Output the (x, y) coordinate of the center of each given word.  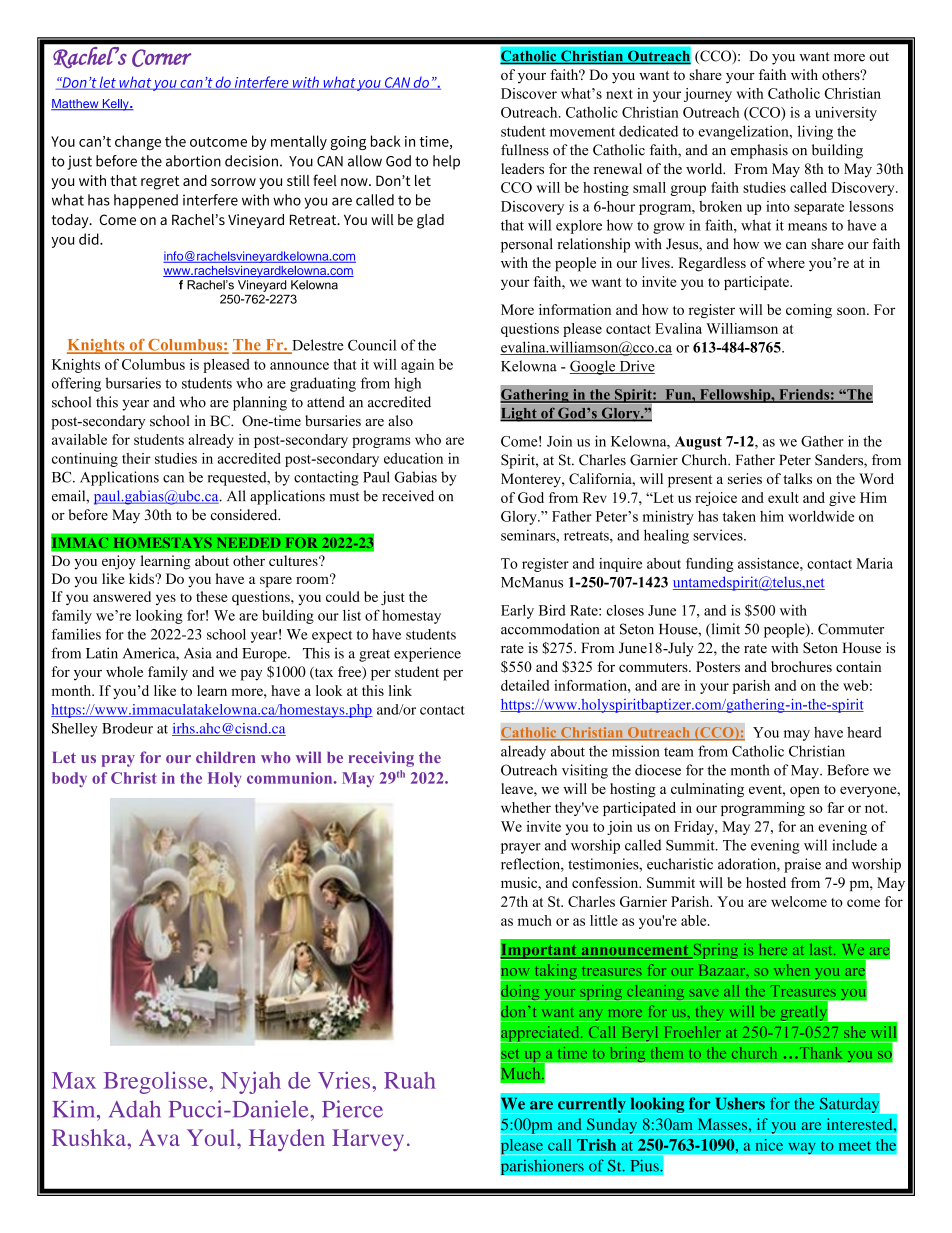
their (136, 458)
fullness (525, 150)
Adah (135, 1109)
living (815, 132)
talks (797, 478)
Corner (161, 58)
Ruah (410, 1080)
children (225, 757)
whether (526, 807)
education (413, 458)
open (805, 792)
